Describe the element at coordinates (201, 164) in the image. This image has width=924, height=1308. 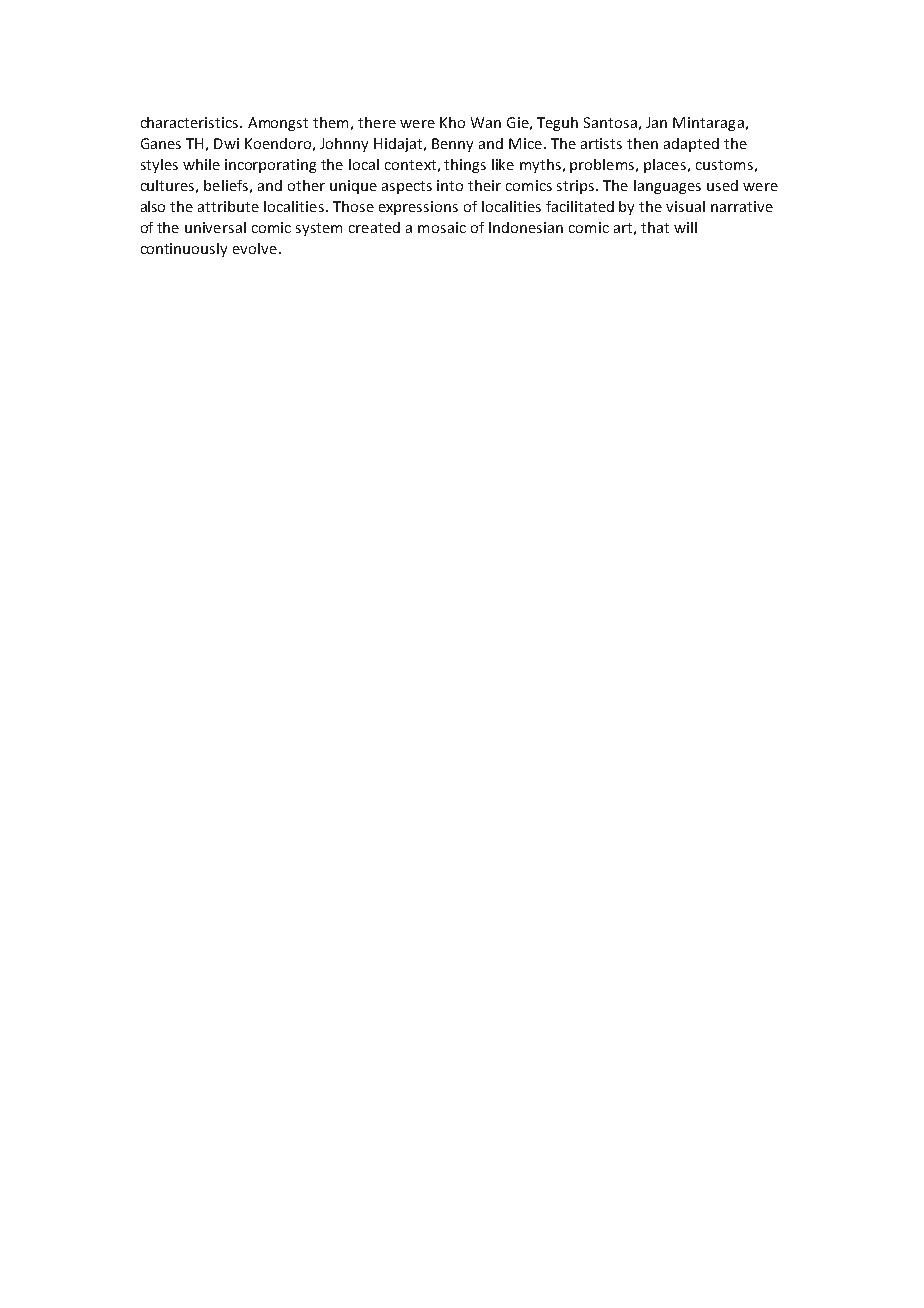
I see `while` at that location.
